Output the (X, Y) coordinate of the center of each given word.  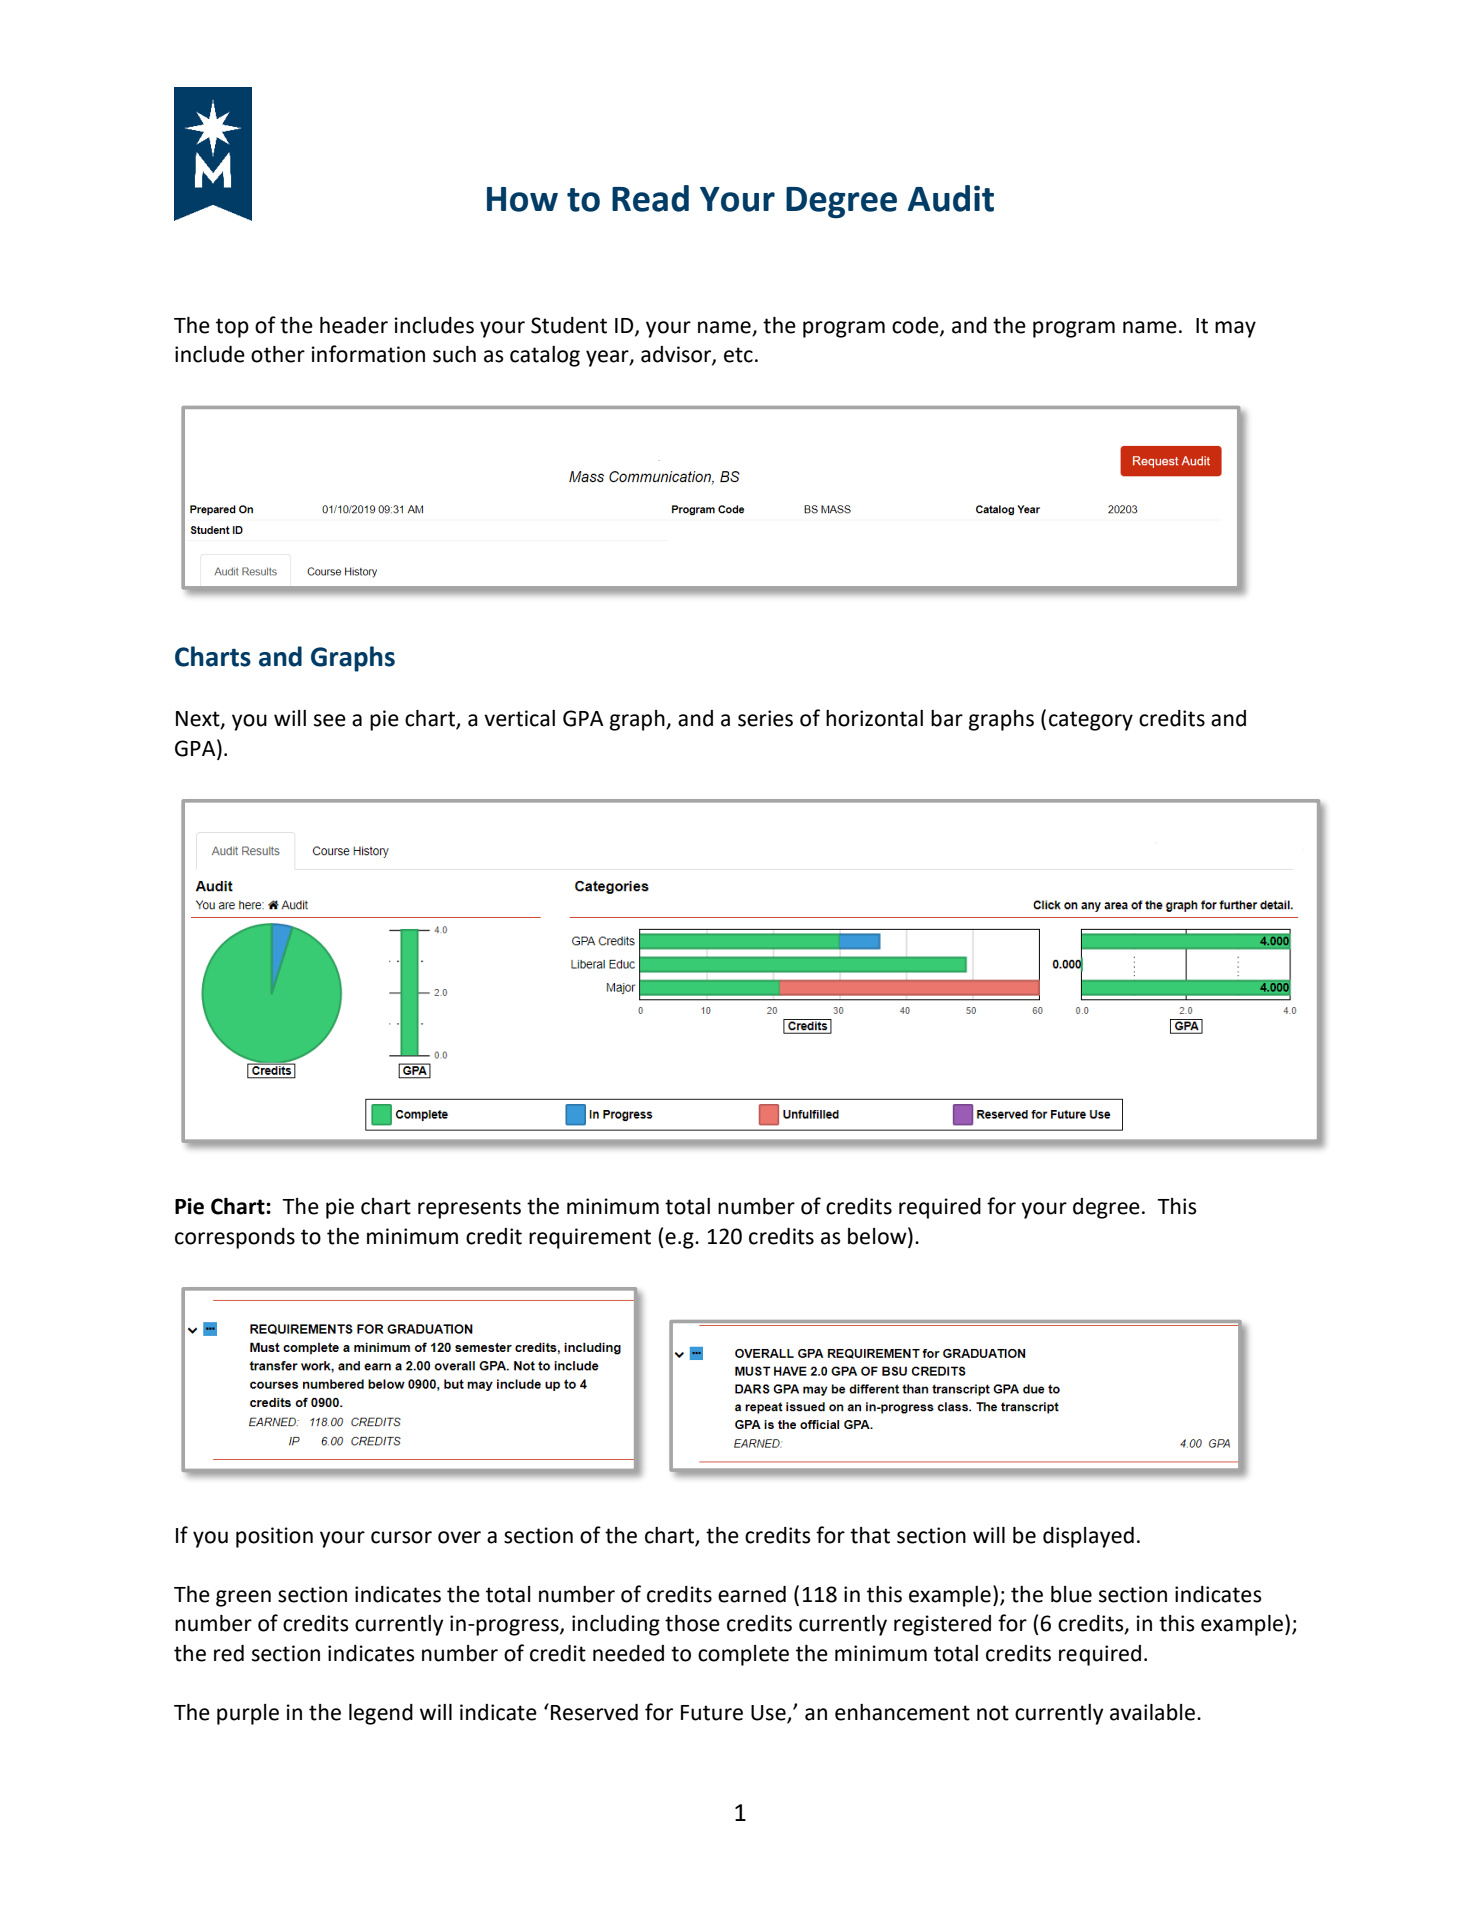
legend (381, 1714)
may (1235, 329)
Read (650, 198)
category (1091, 721)
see (330, 720)
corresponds (235, 1238)
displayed (1088, 1537)
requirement (590, 1238)
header (354, 325)
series (765, 718)
